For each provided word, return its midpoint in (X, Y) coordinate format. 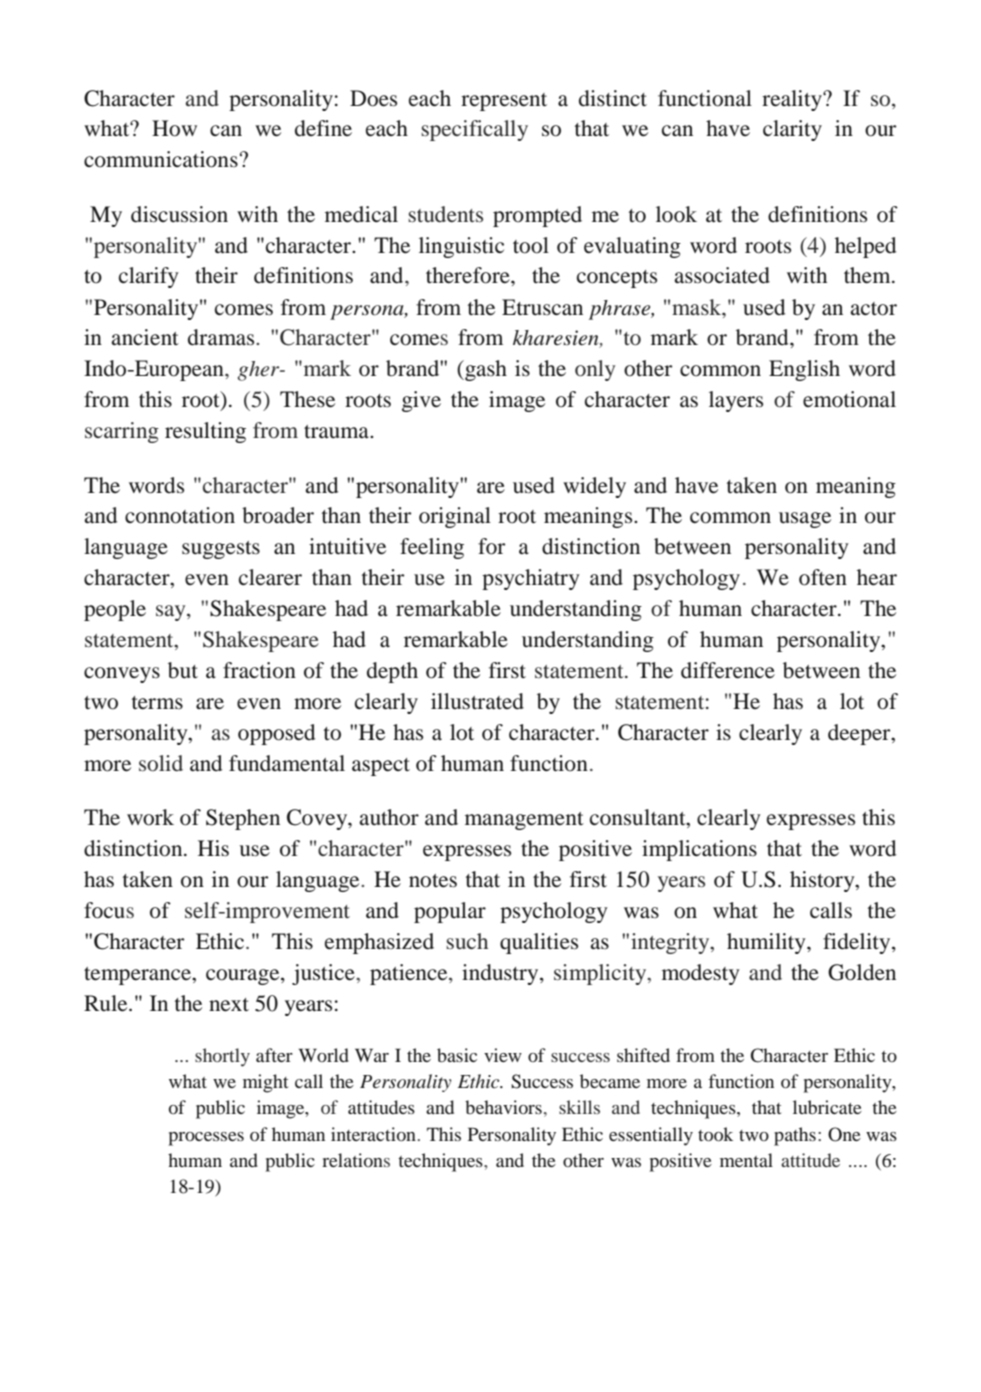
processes (206, 1139)
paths (795, 1136)
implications (699, 850)
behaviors (503, 1107)
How (174, 128)
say (172, 613)
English (804, 370)
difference (728, 670)
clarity (792, 130)
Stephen (243, 819)
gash (485, 370)
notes (433, 881)
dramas (222, 337)
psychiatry (531, 579)
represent (504, 102)
